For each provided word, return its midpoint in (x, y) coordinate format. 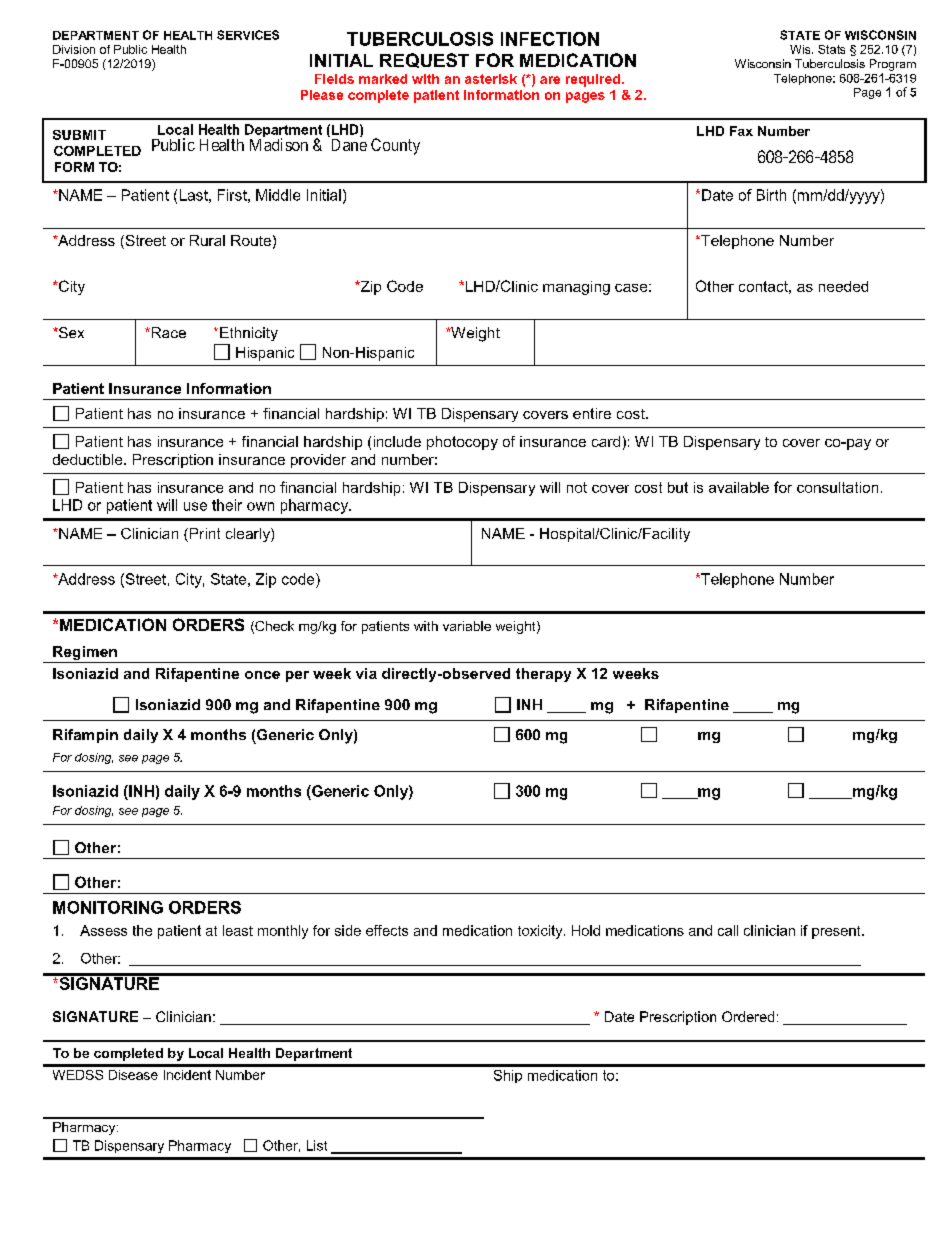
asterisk (491, 79)
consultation (837, 487)
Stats (831, 49)
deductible (89, 459)
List (317, 1145)
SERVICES (248, 35)
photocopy (462, 443)
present (837, 932)
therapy (543, 675)
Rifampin (85, 736)
